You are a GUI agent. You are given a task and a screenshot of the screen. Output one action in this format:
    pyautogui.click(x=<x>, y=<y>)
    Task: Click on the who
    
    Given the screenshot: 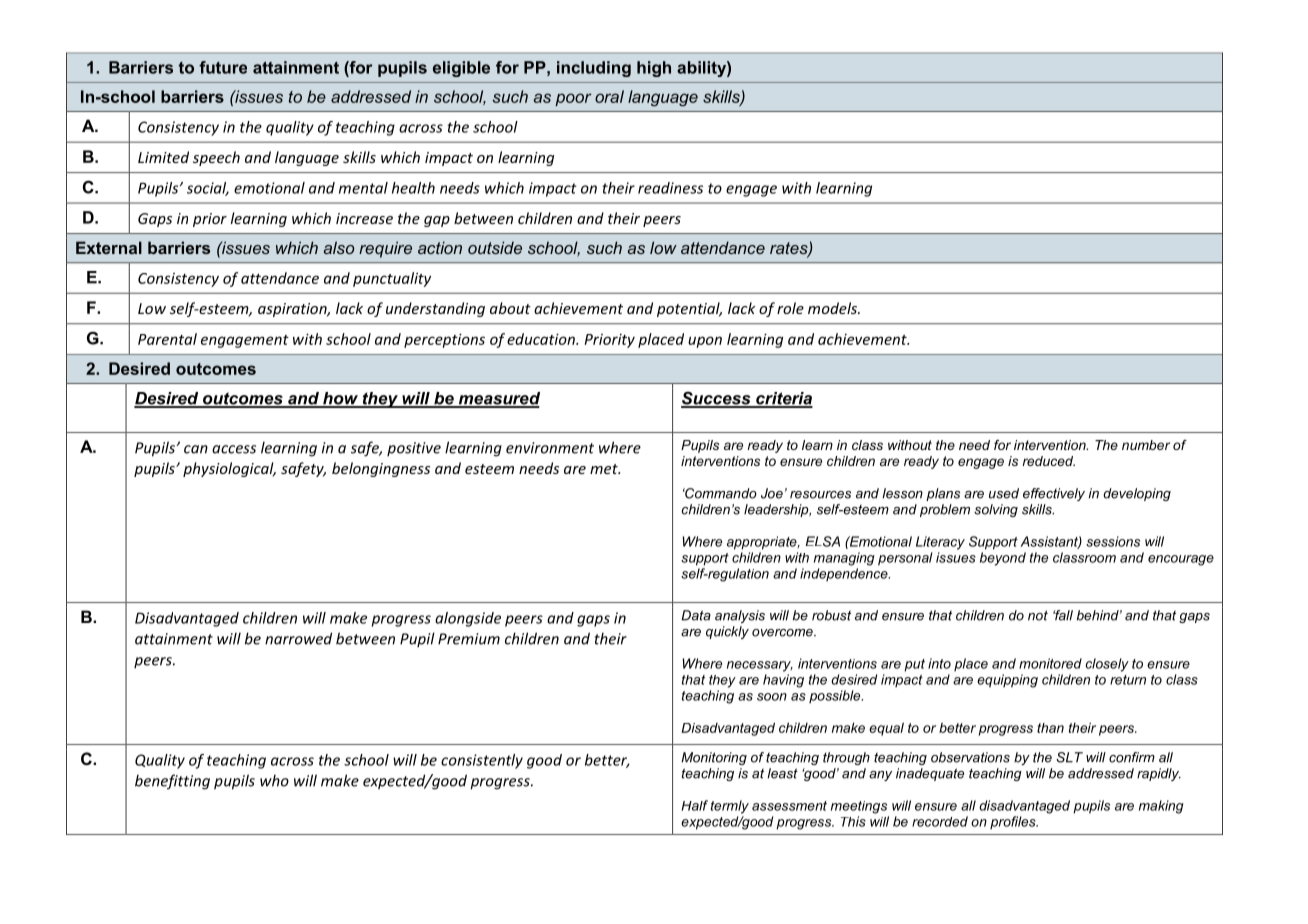 What is the action you would take?
    pyautogui.click(x=274, y=780)
